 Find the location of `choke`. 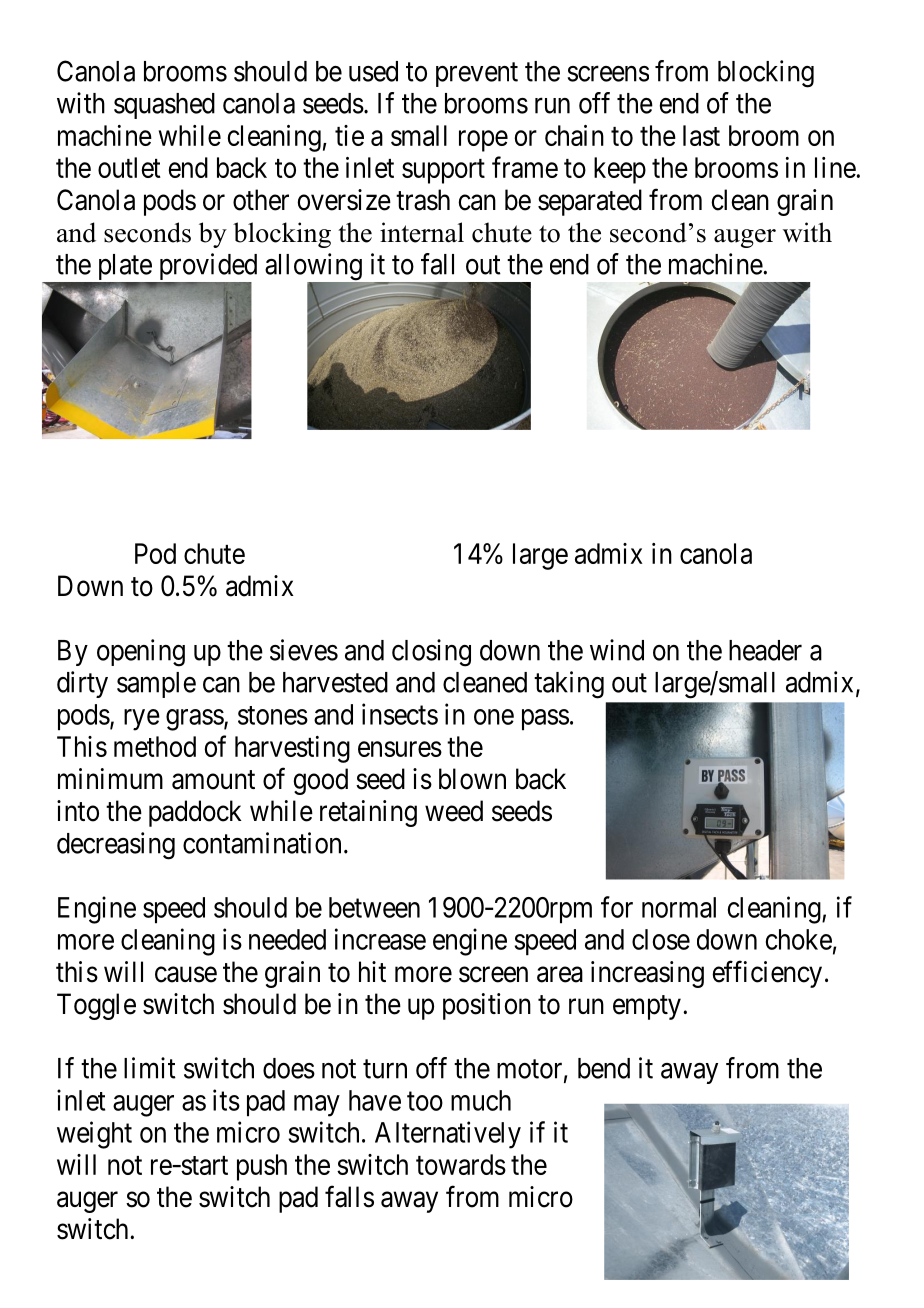

choke is located at coordinates (799, 939).
